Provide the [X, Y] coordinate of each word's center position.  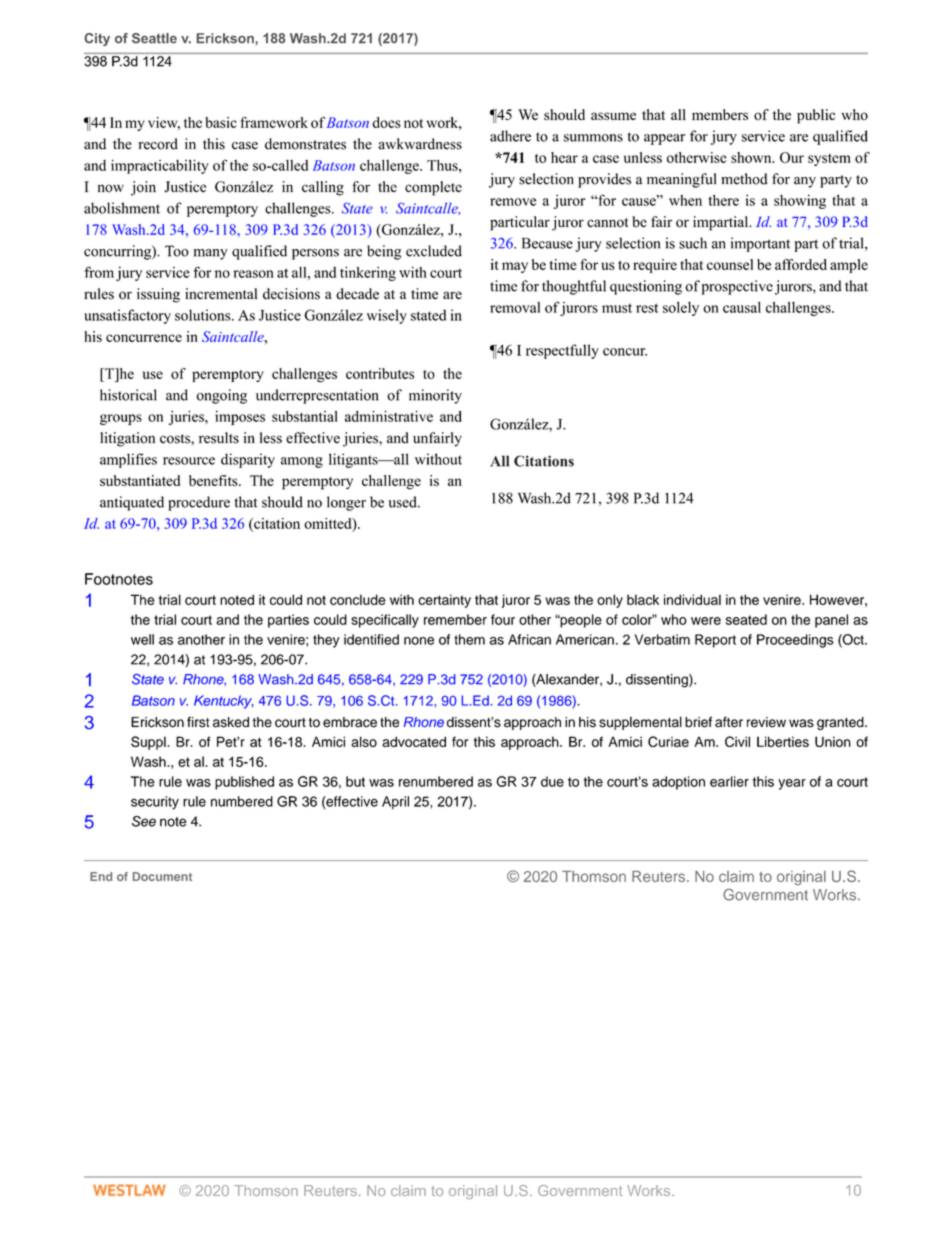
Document [162, 876]
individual [692, 599]
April [395, 803]
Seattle [154, 38]
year [792, 784]
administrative [389, 416]
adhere [510, 136]
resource [189, 461]
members [720, 114]
